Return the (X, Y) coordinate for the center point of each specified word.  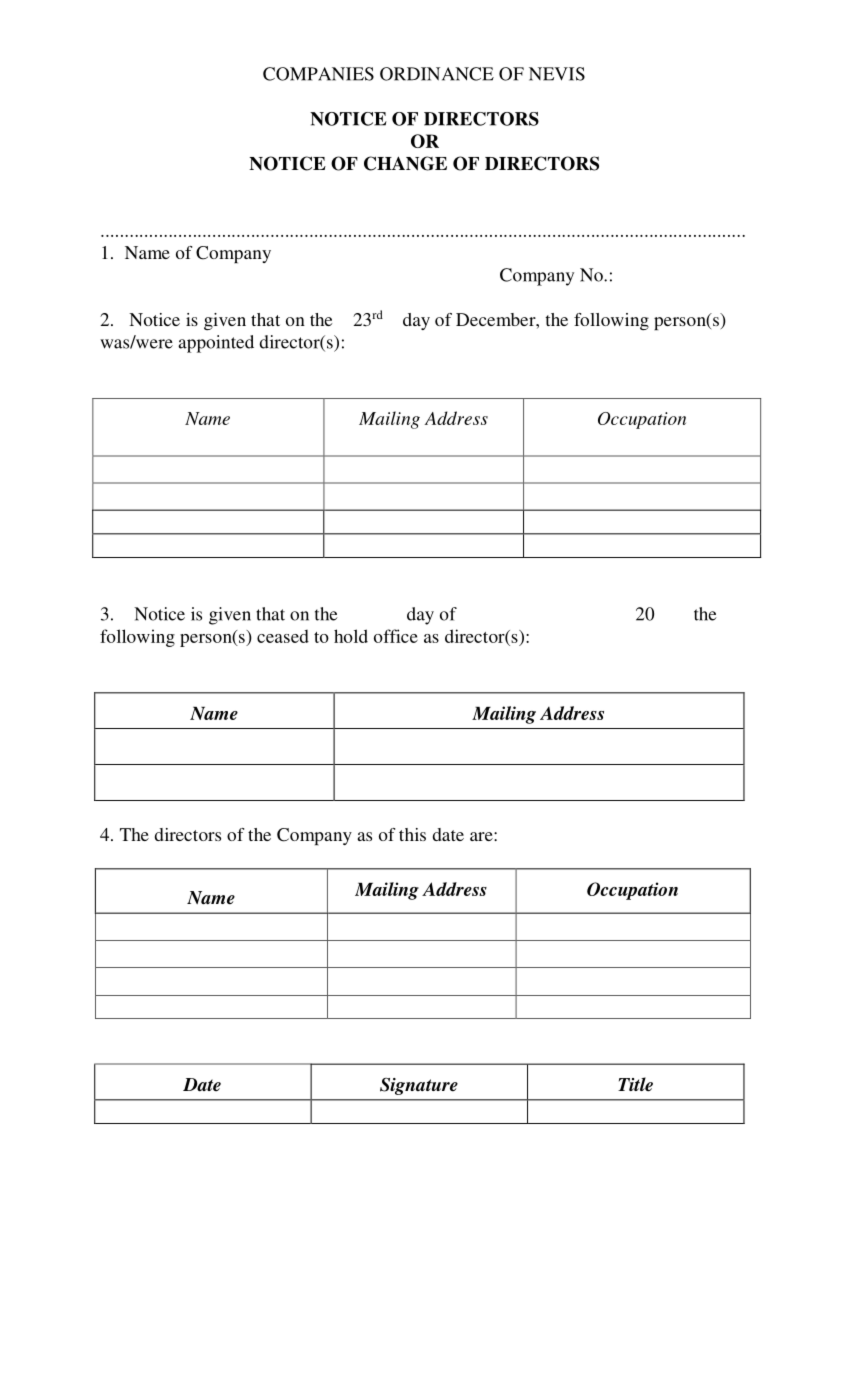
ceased (283, 636)
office (396, 636)
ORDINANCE (437, 74)
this (412, 834)
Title (635, 1084)
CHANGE (405, 163)
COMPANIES (318, 74)
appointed (216, 344)
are (482, 836)
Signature (419, 1086)
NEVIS (557, 74)
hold (351, 636)
